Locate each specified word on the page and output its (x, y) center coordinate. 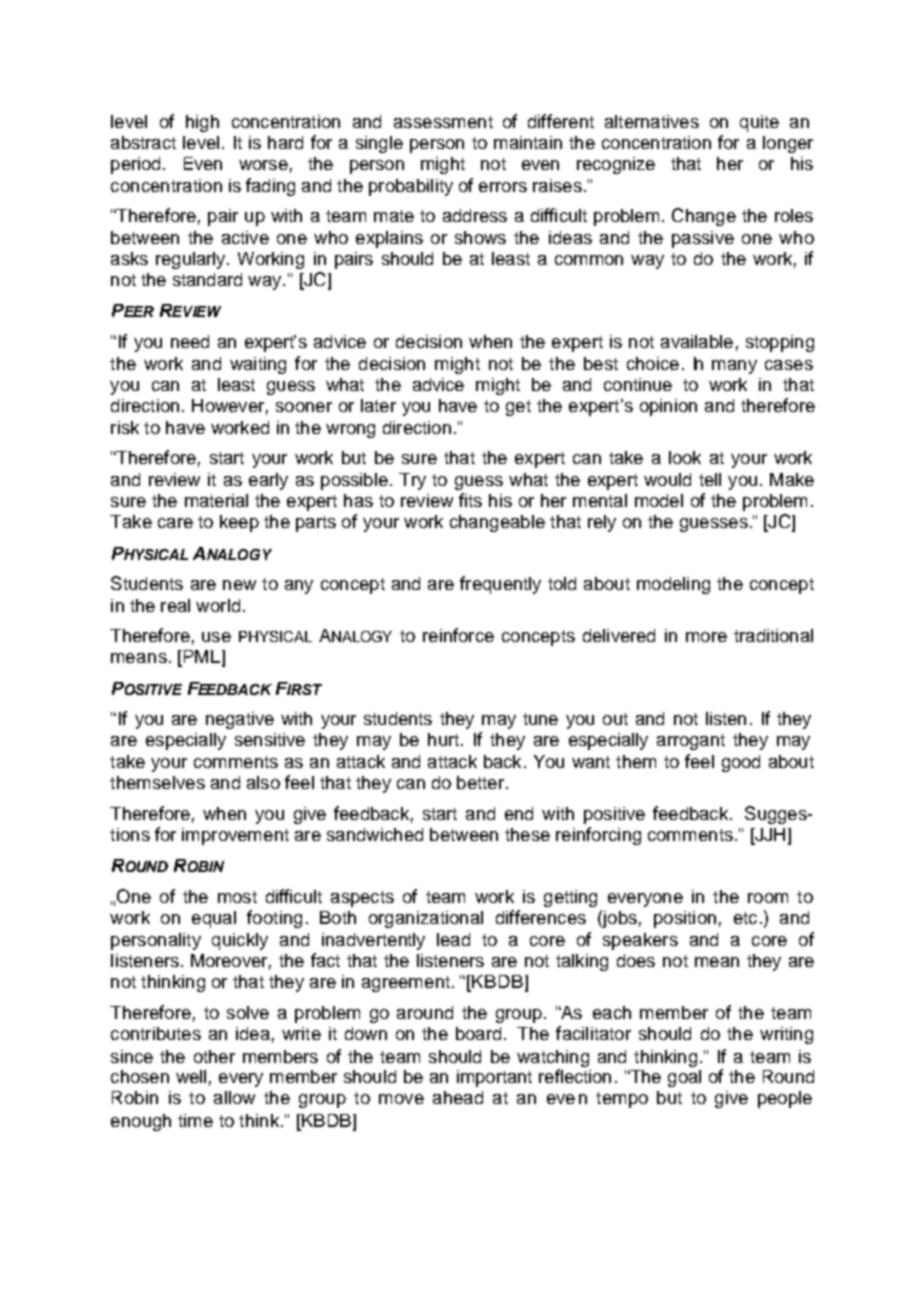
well (191, 1076)
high (202, 123)
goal (684, 1078)
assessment (443, 122)
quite (759, 123)
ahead (458, 1097)
